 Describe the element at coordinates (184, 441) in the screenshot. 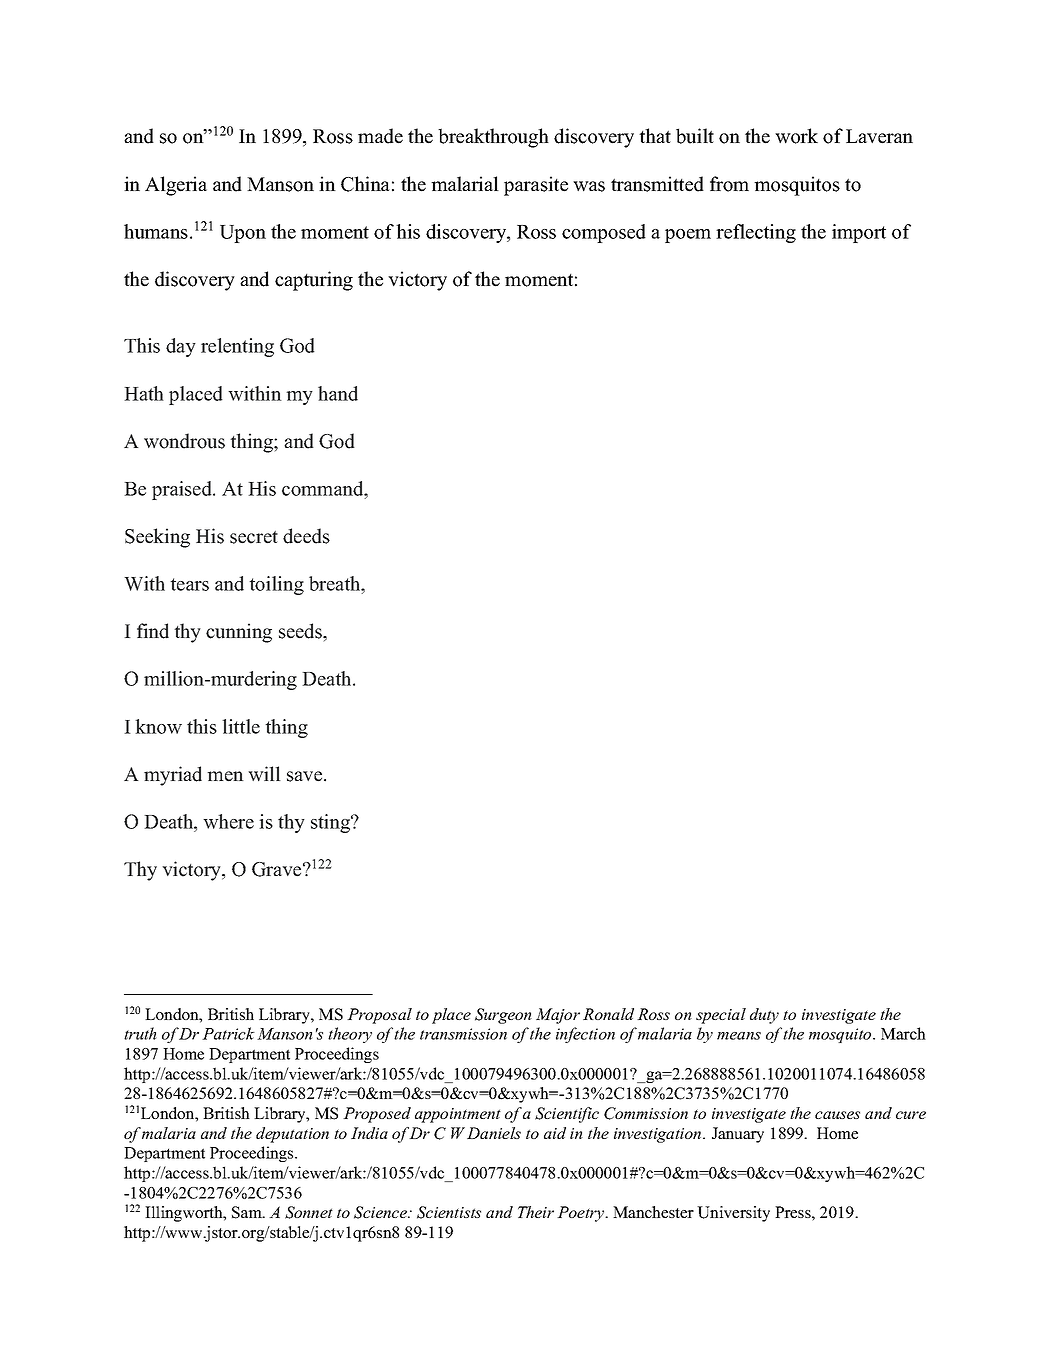

I see `wondrous` at that location.
